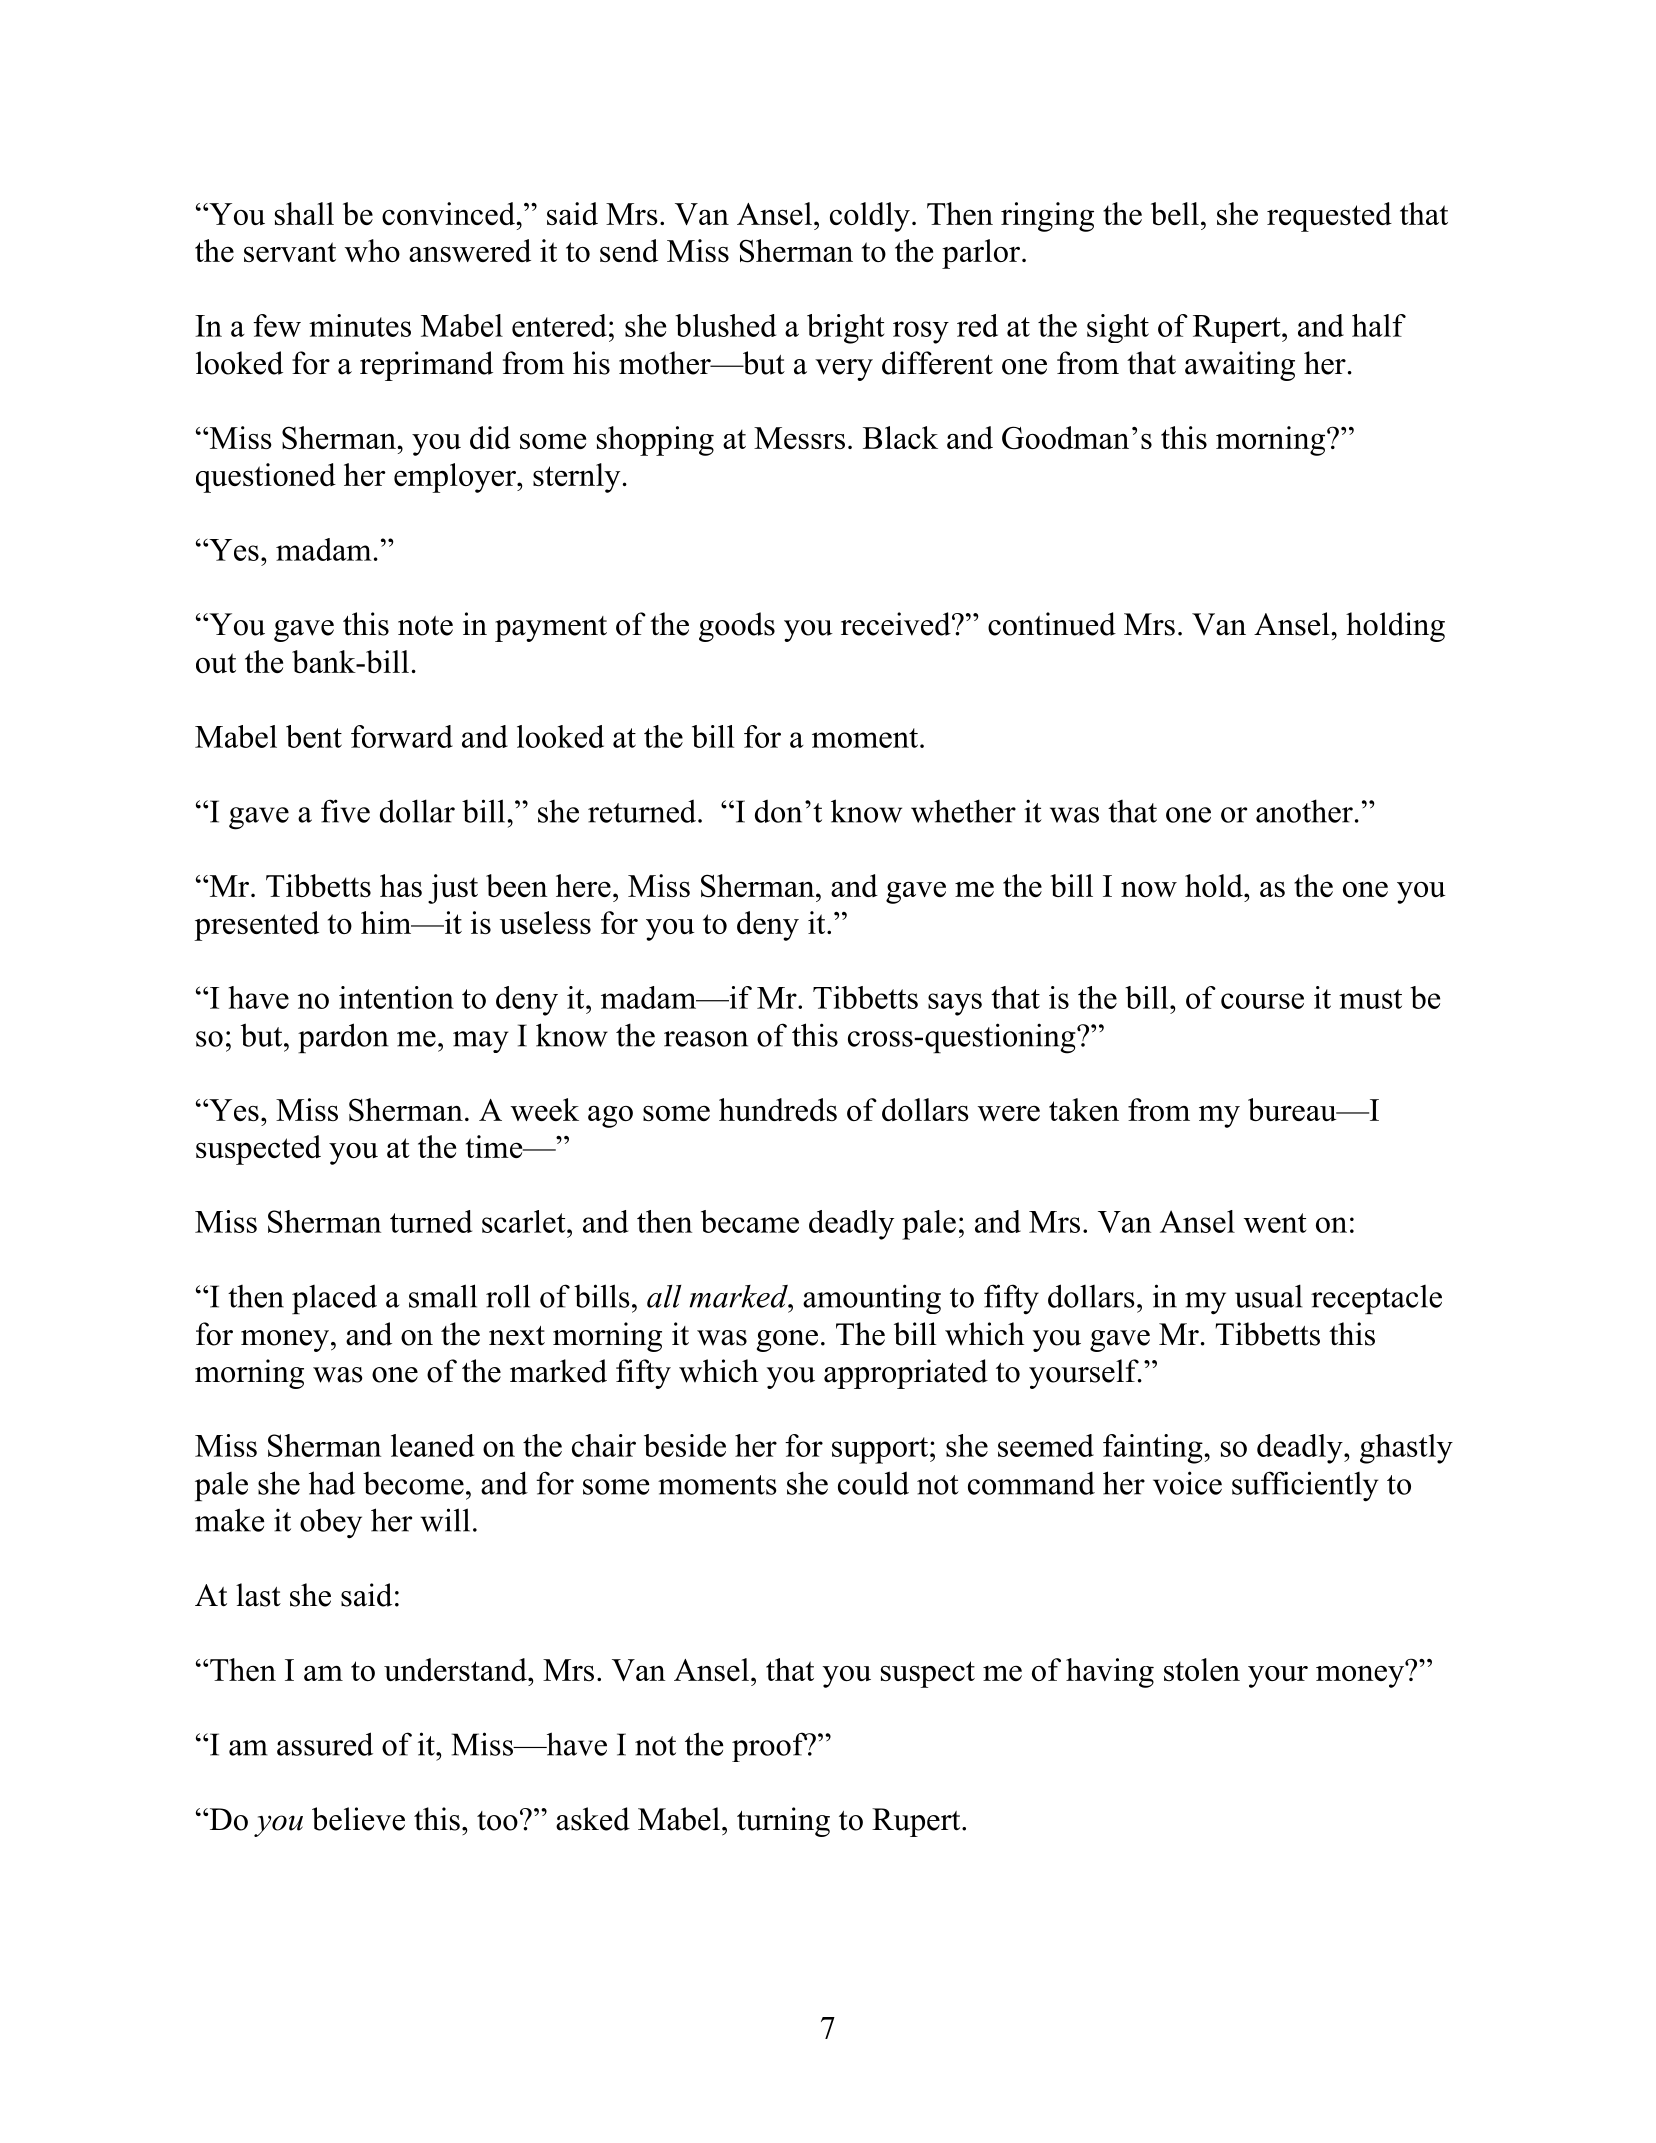  What do you see at coordinates (1154, 1449) in the page?
I see `fainting` at bounding box center [1154, 1449].
